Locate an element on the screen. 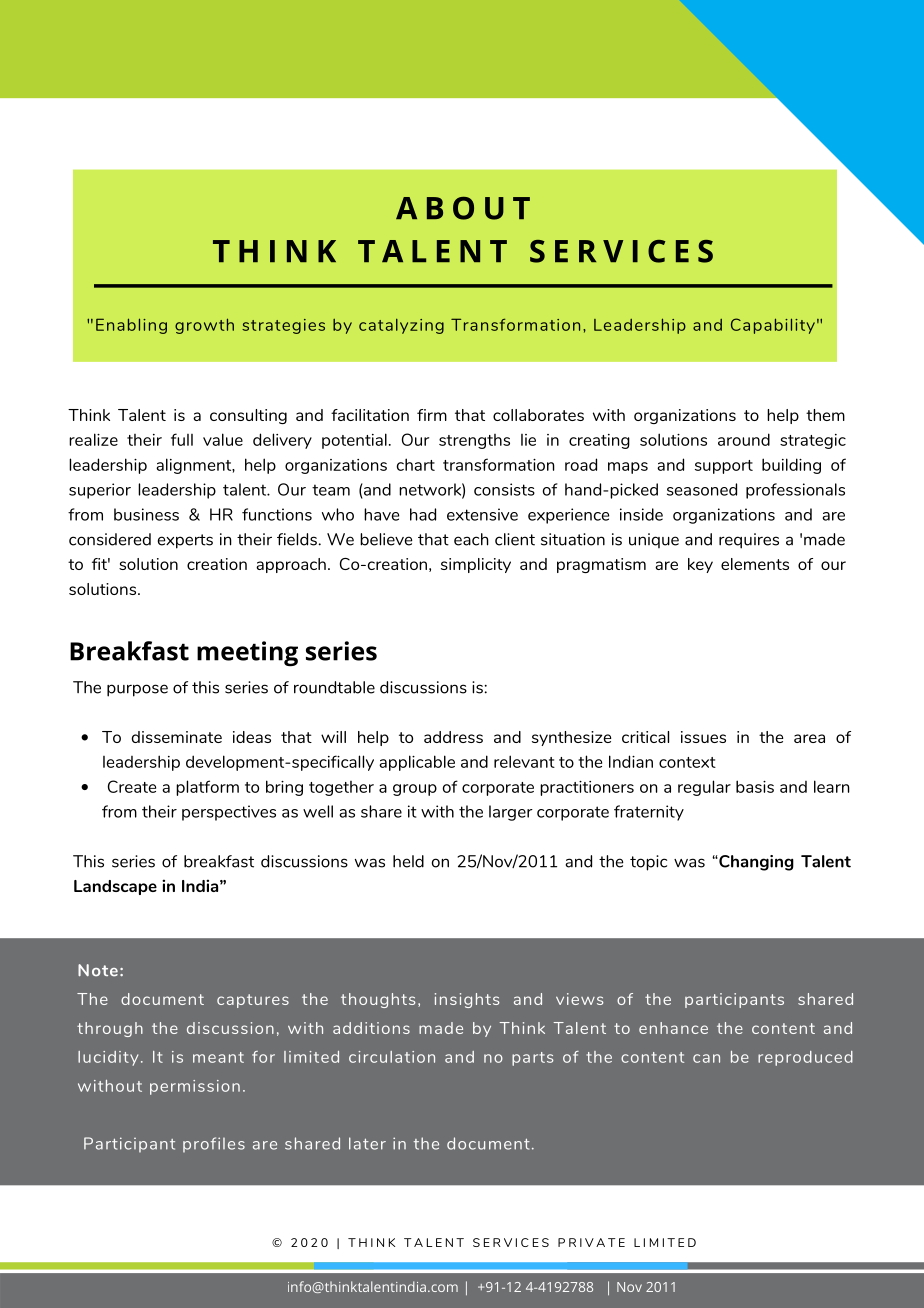 Image resolution: width=924 pixels, height=1308 pixels. profiles is located at coordinates (214, 1145).
